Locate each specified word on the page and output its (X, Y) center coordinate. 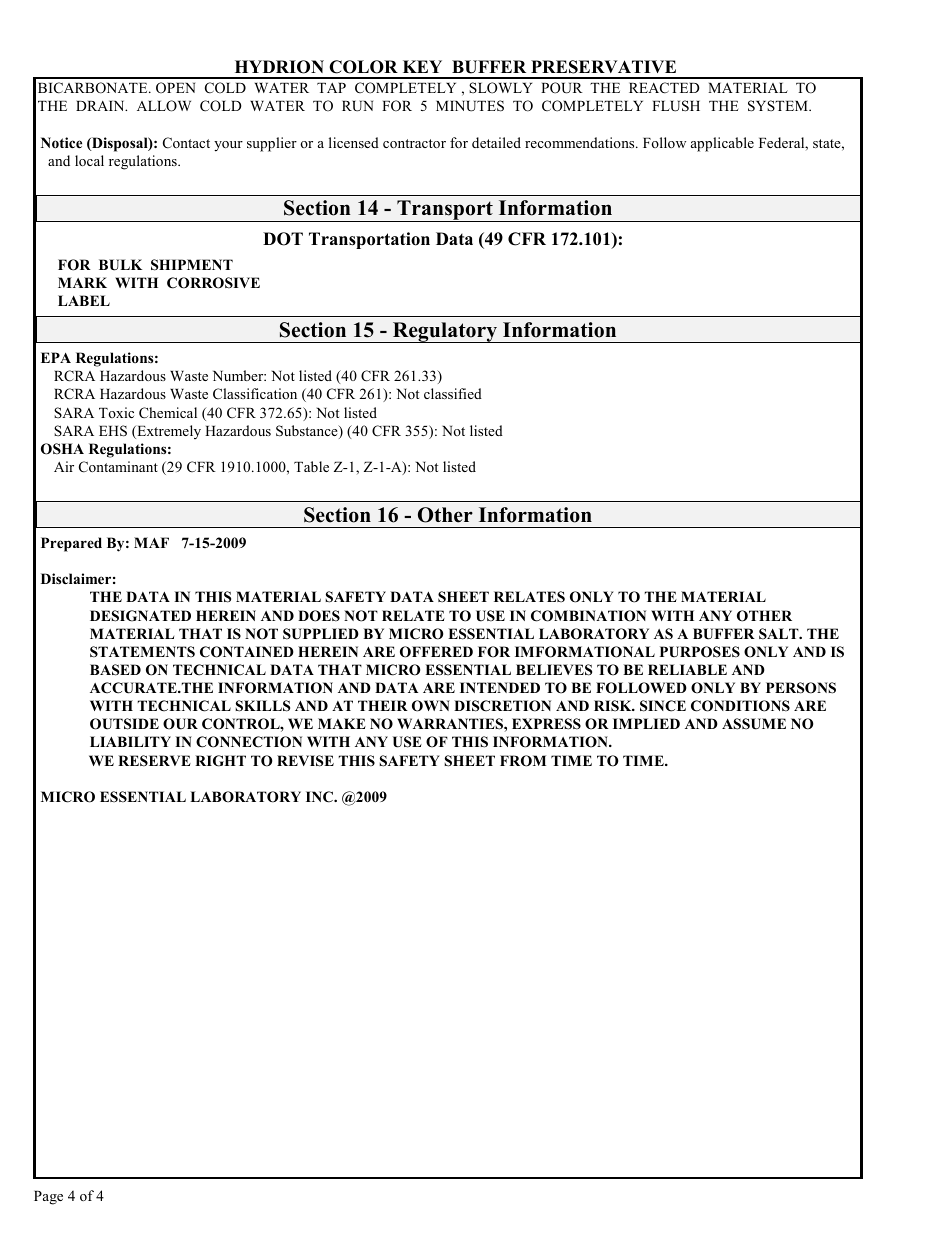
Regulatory (445, 332)
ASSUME (754, 724)
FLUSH (676, 106)
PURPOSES (700, 652)
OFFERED (436, 652)
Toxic (116, 412)
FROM (523, 761)
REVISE (305, 761)
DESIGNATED (140, 616)
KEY (422, 66)
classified (453, 393)
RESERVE (154, 761)
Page (48, 1198)
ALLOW (164, 106)
